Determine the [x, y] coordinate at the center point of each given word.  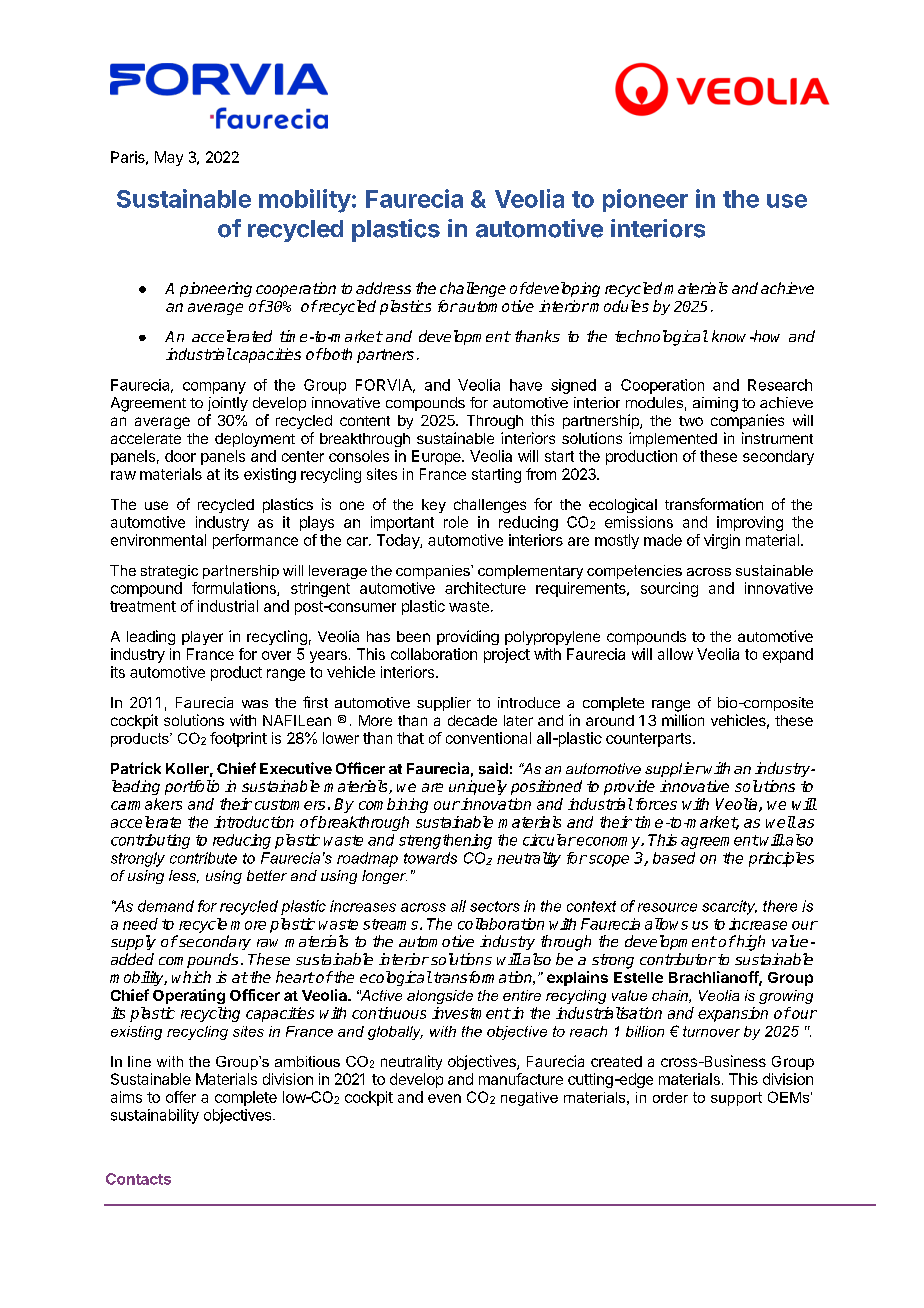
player [202, 638]
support [736, 1099]
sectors [495, 906]
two [691, 421]
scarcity [729, 907]
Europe [437, 457]
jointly [228, 404]
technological [661, 338]
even [444, 1098]
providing [468, 637]
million [683, 720]
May [169, 158]
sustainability [155, 1116]
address [383, 288]
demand [166, 906]
